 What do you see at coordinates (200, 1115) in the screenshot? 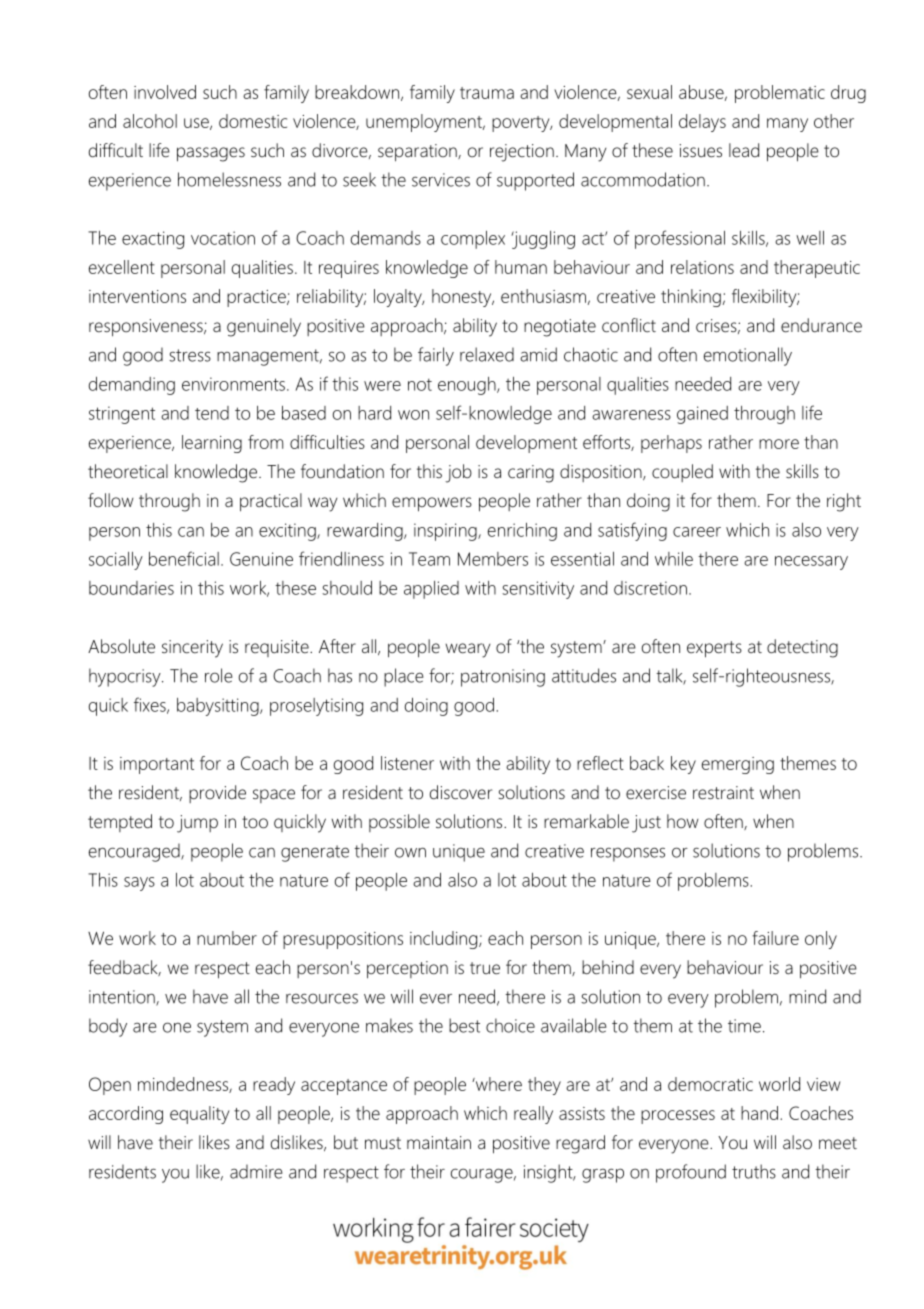
I see `equality` at bounding box center [200, 1115].
